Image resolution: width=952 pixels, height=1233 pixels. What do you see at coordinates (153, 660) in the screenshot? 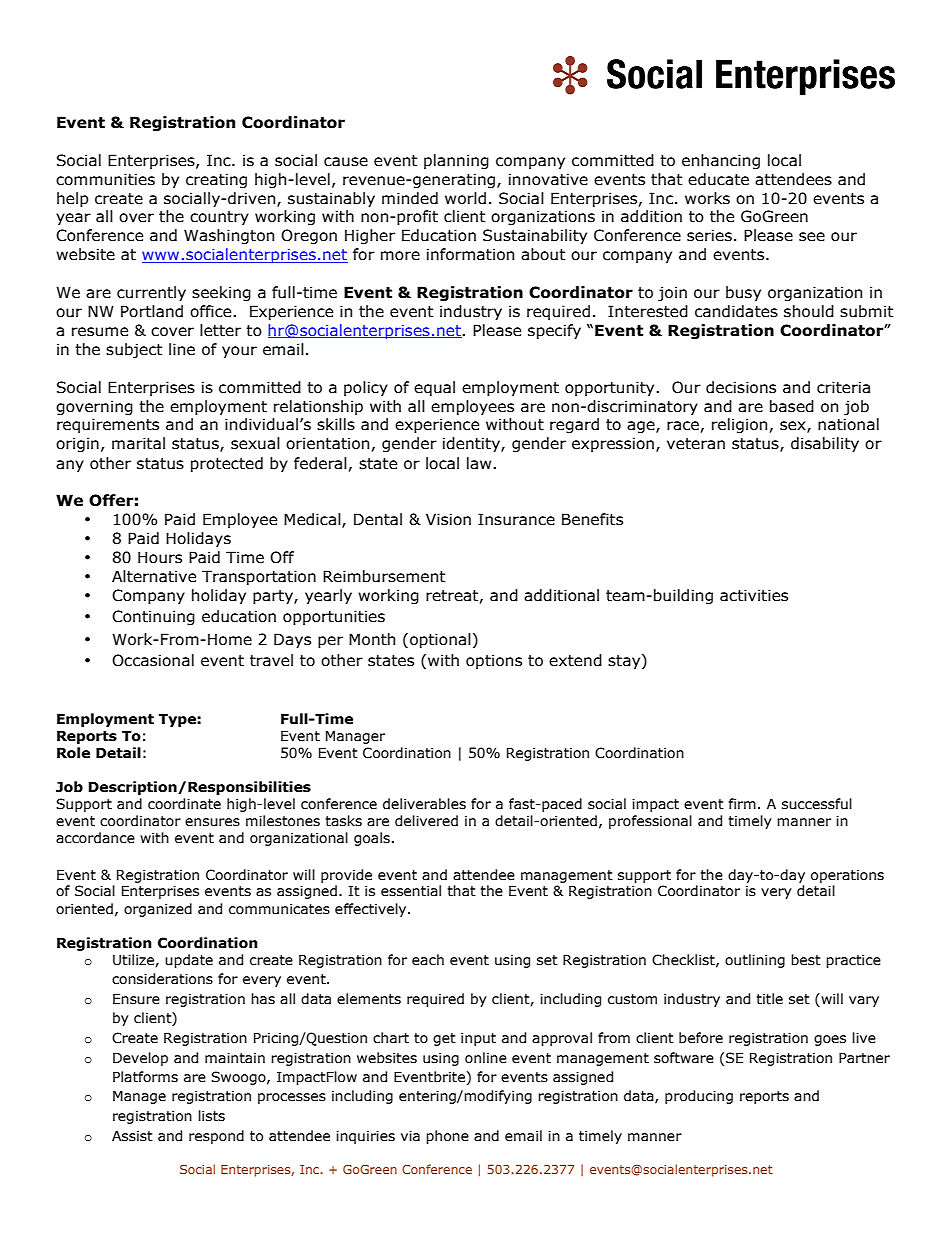
I see `Occasional` at bounding box center [153, 660].
